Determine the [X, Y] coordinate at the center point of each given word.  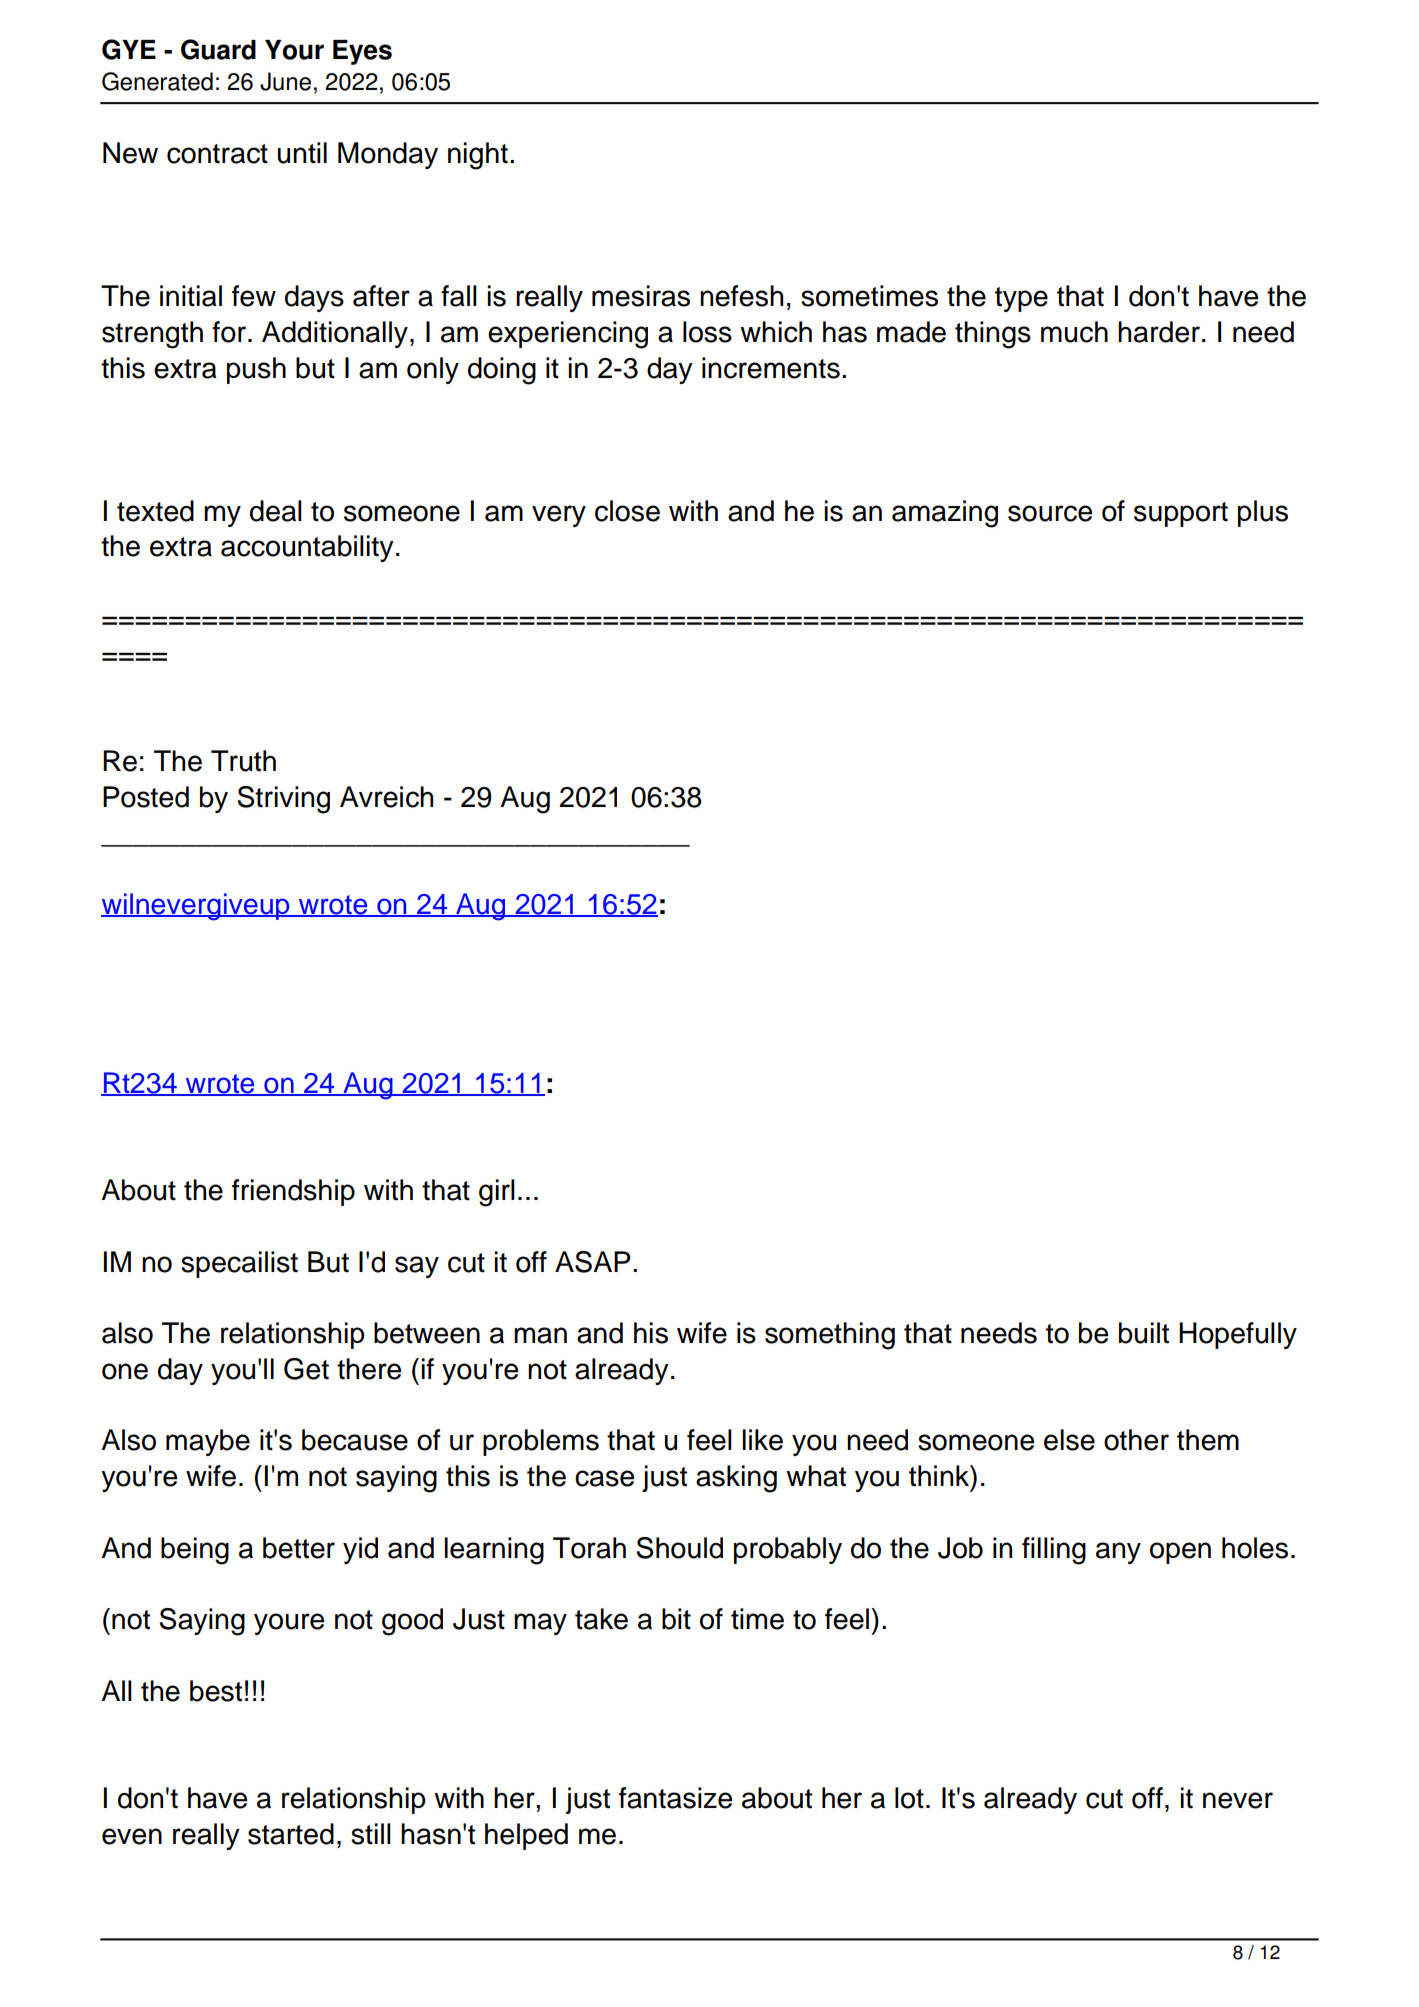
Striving [283, 800]
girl [497, 1193]
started [291, 1834]
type [1021, 299]
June [285, 81]
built [1144, 1333]
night [478, 156]
